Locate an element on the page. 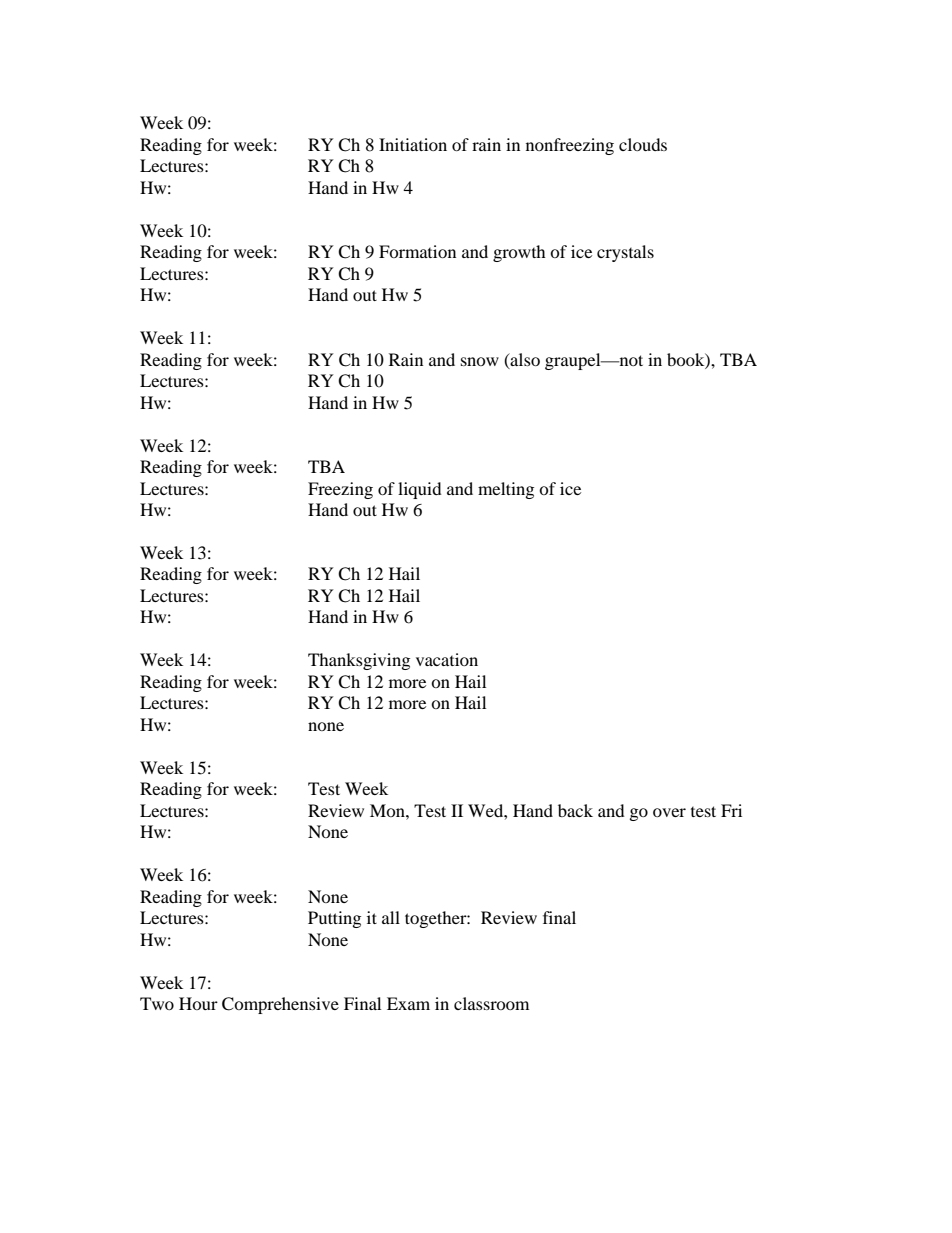 The width and height of the document is (952, 1233). Mon is located at coordinates (388, 810).
